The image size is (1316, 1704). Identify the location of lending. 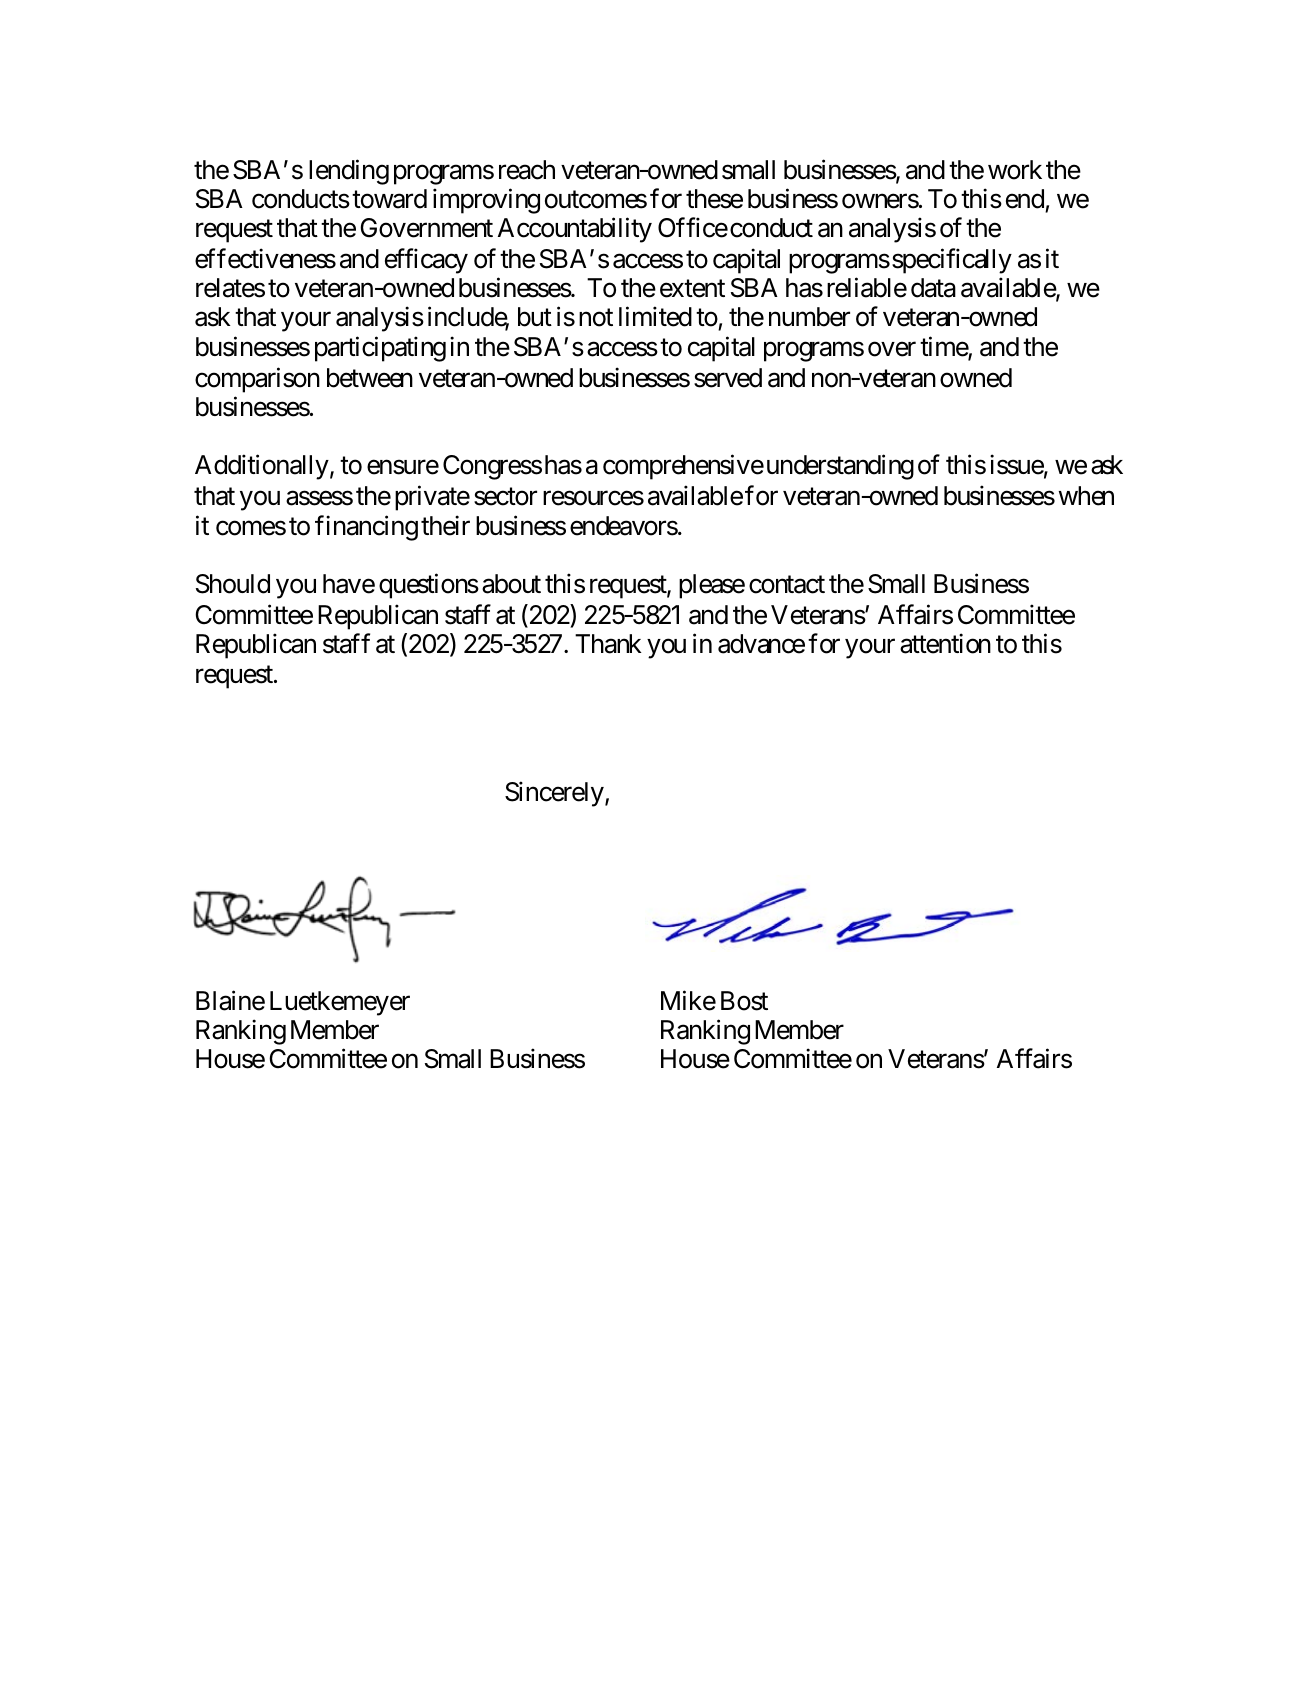
(349, 172).
